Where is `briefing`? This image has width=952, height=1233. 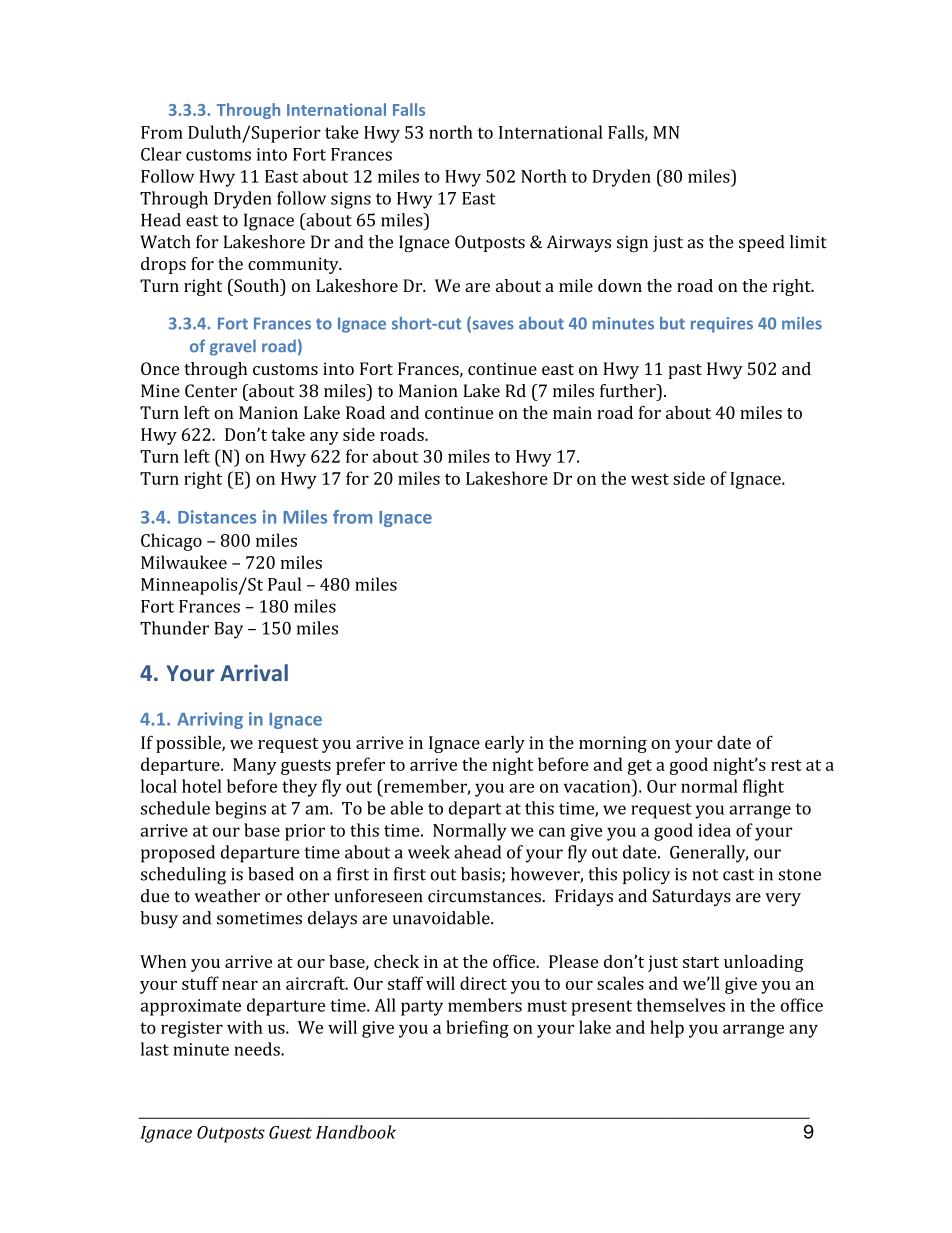 briefing is located at coordinates (477, 1029).
